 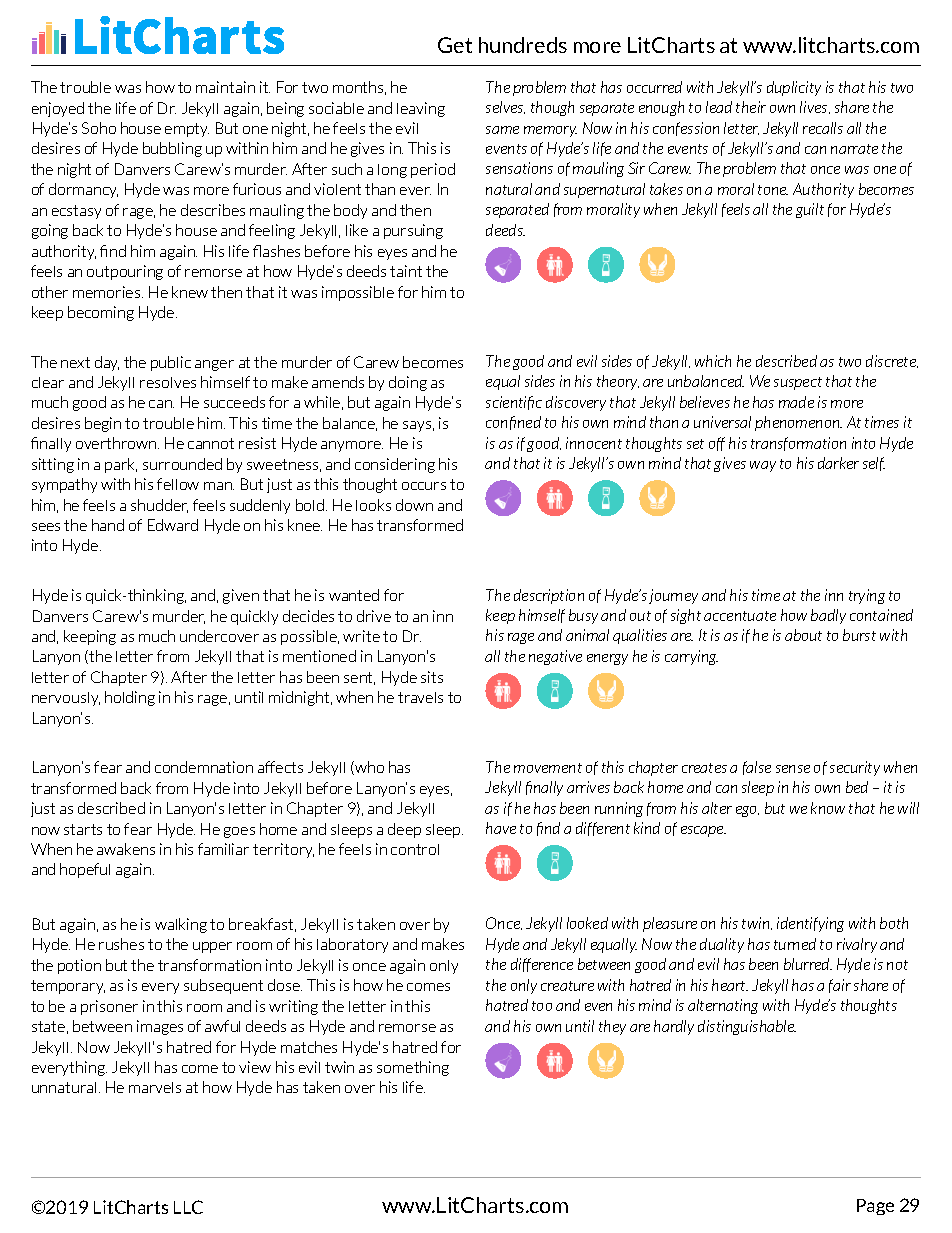 I want to click on something, so click(x=413, y=1068).
